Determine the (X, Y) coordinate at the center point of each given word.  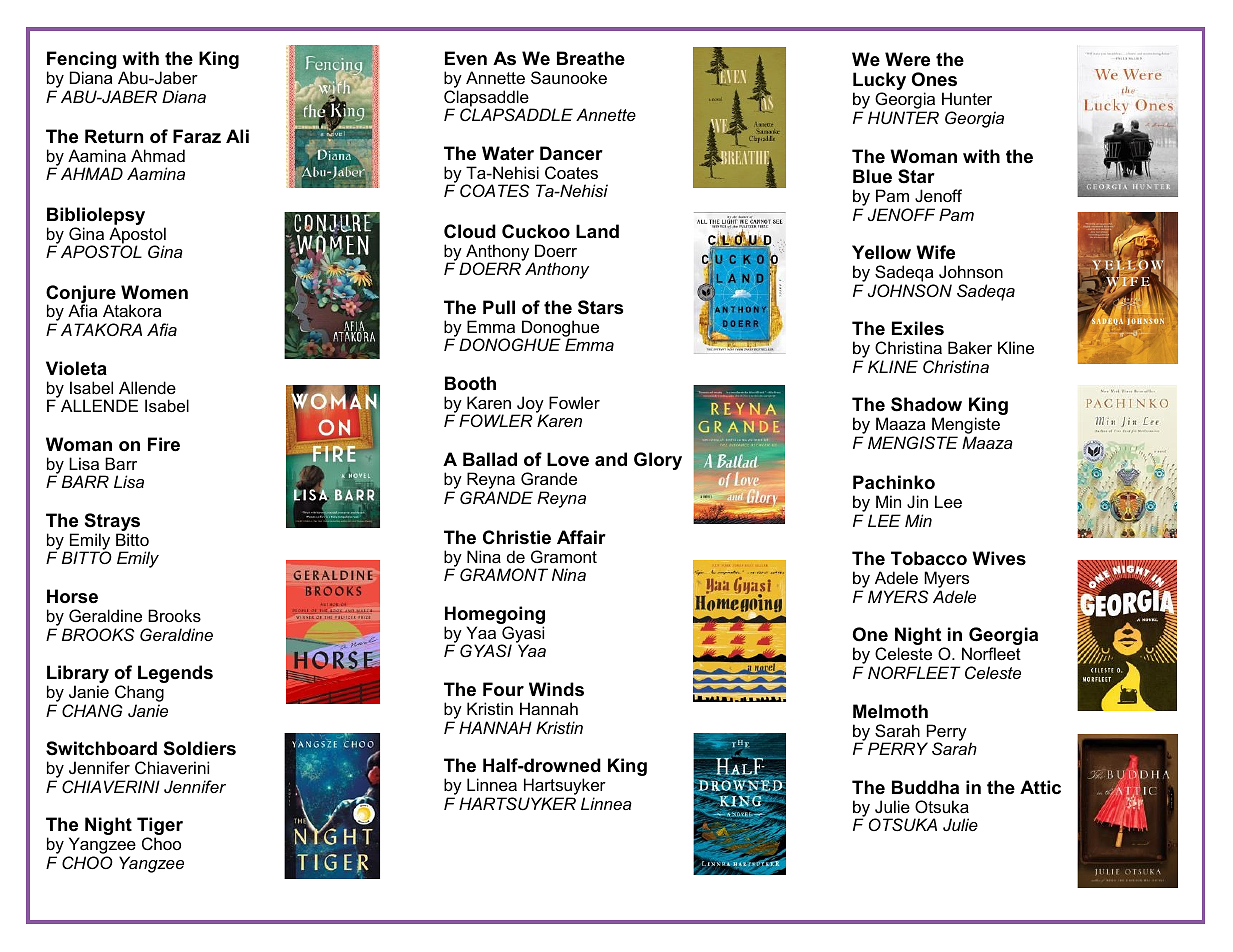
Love (568, 459)
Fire (164, 444)
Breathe (591, 58)
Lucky (879, 82)
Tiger (160, 827)
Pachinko (894, 482)
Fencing (82, 61)
